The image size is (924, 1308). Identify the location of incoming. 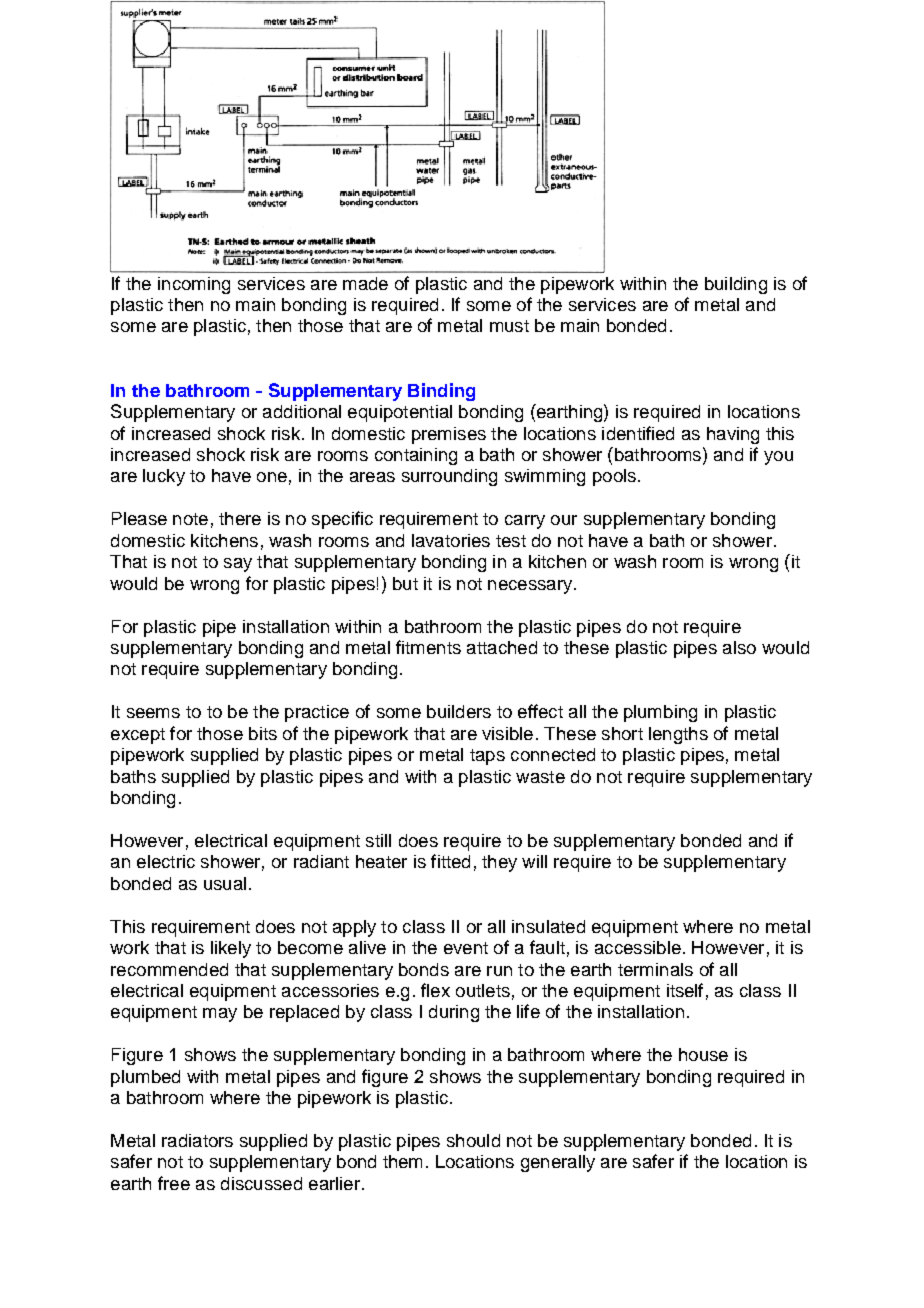
(194, 285).
